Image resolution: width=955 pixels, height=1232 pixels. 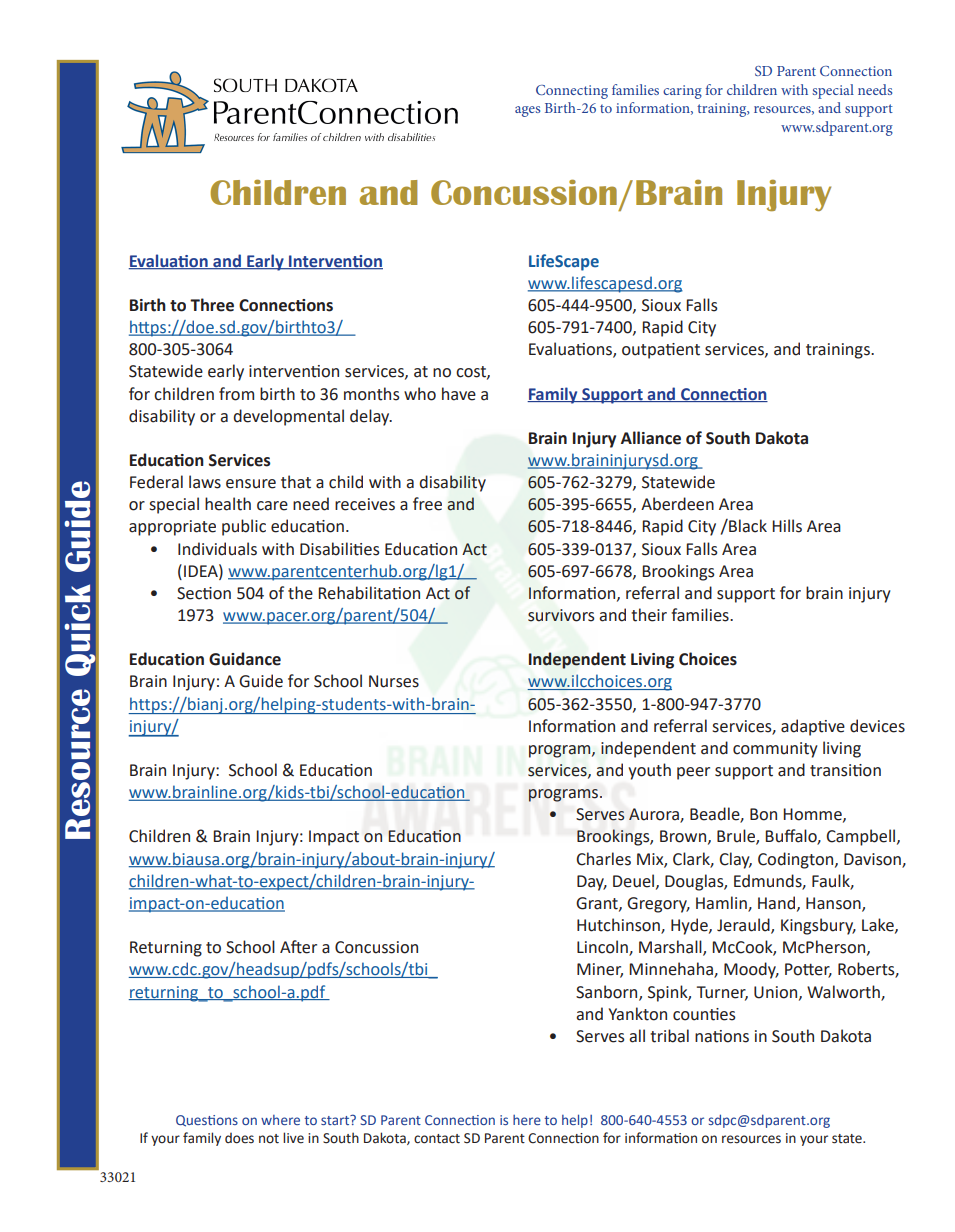 I want to click on Day, so click(x=592, y=883).
